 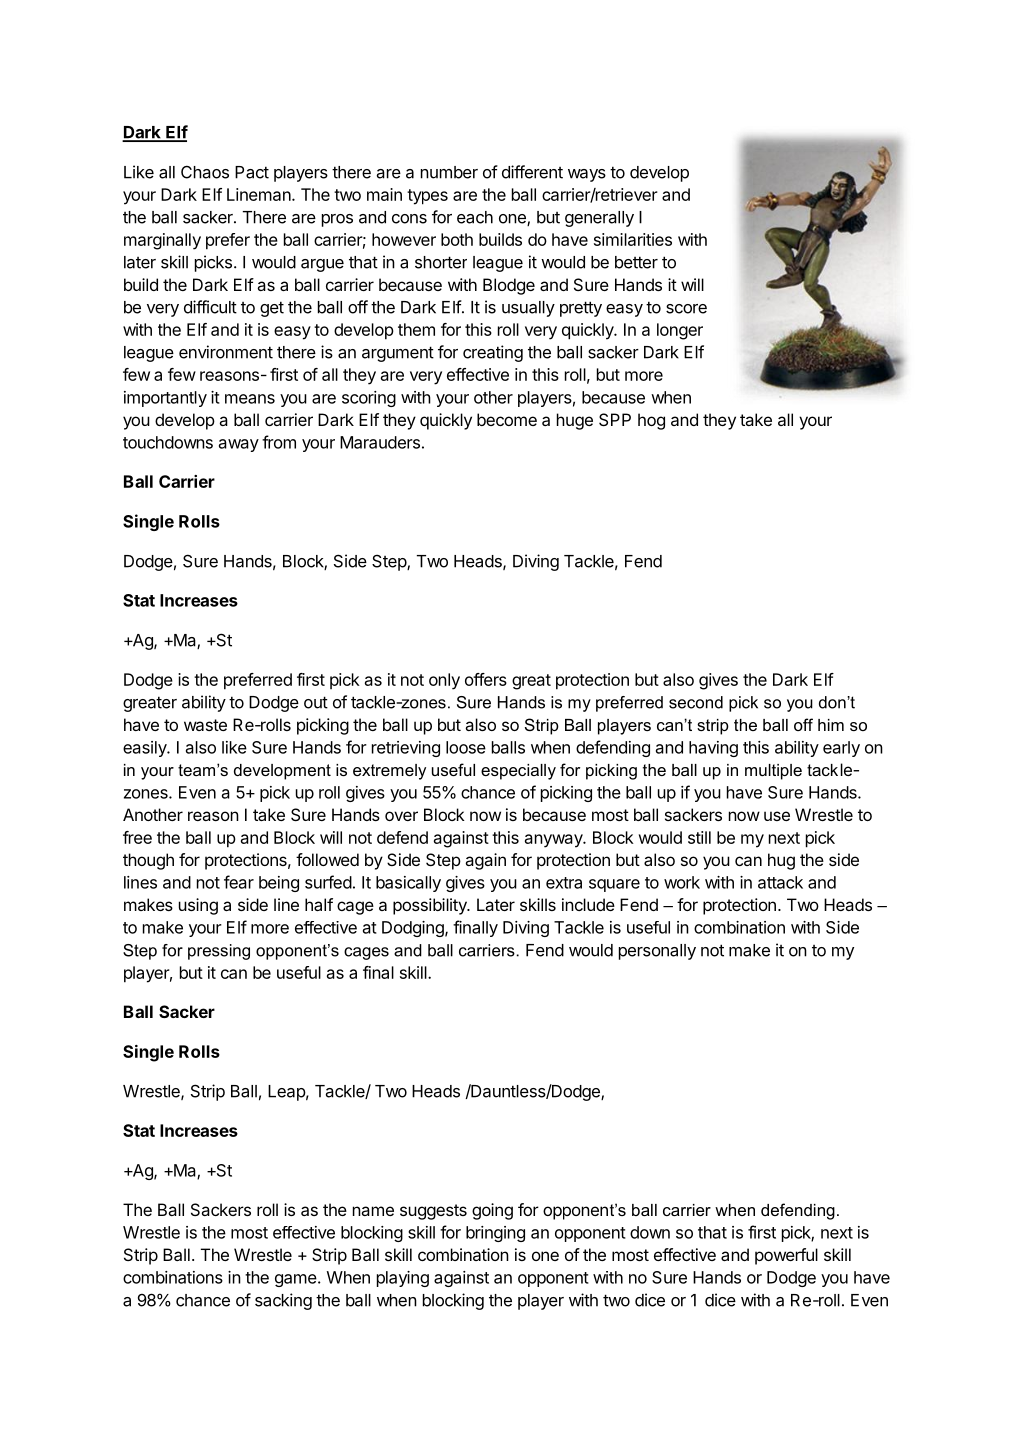 I want to click on become, so click(x=507, y=419).
